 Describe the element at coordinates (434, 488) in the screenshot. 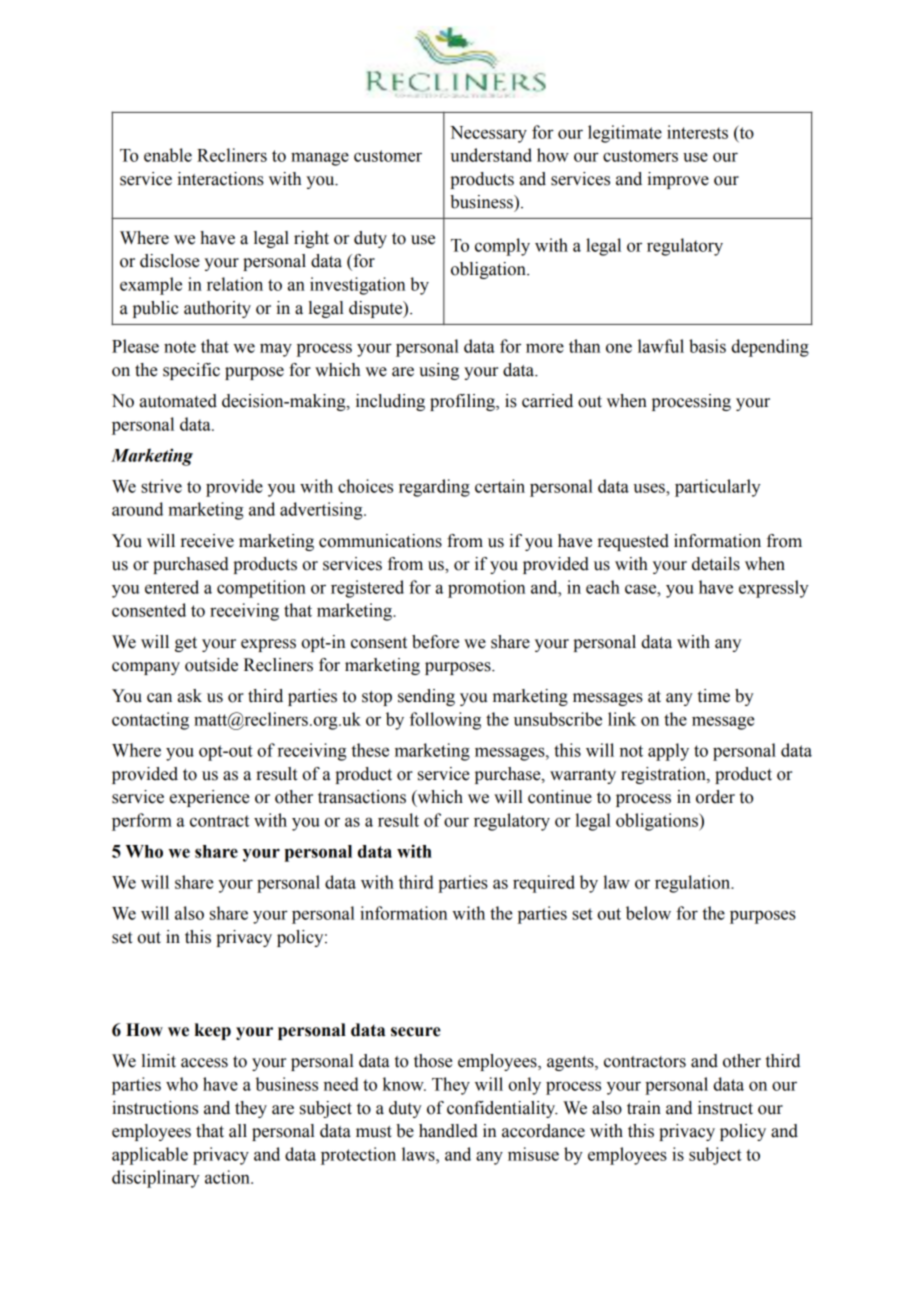

I see `regarding` at that location.
